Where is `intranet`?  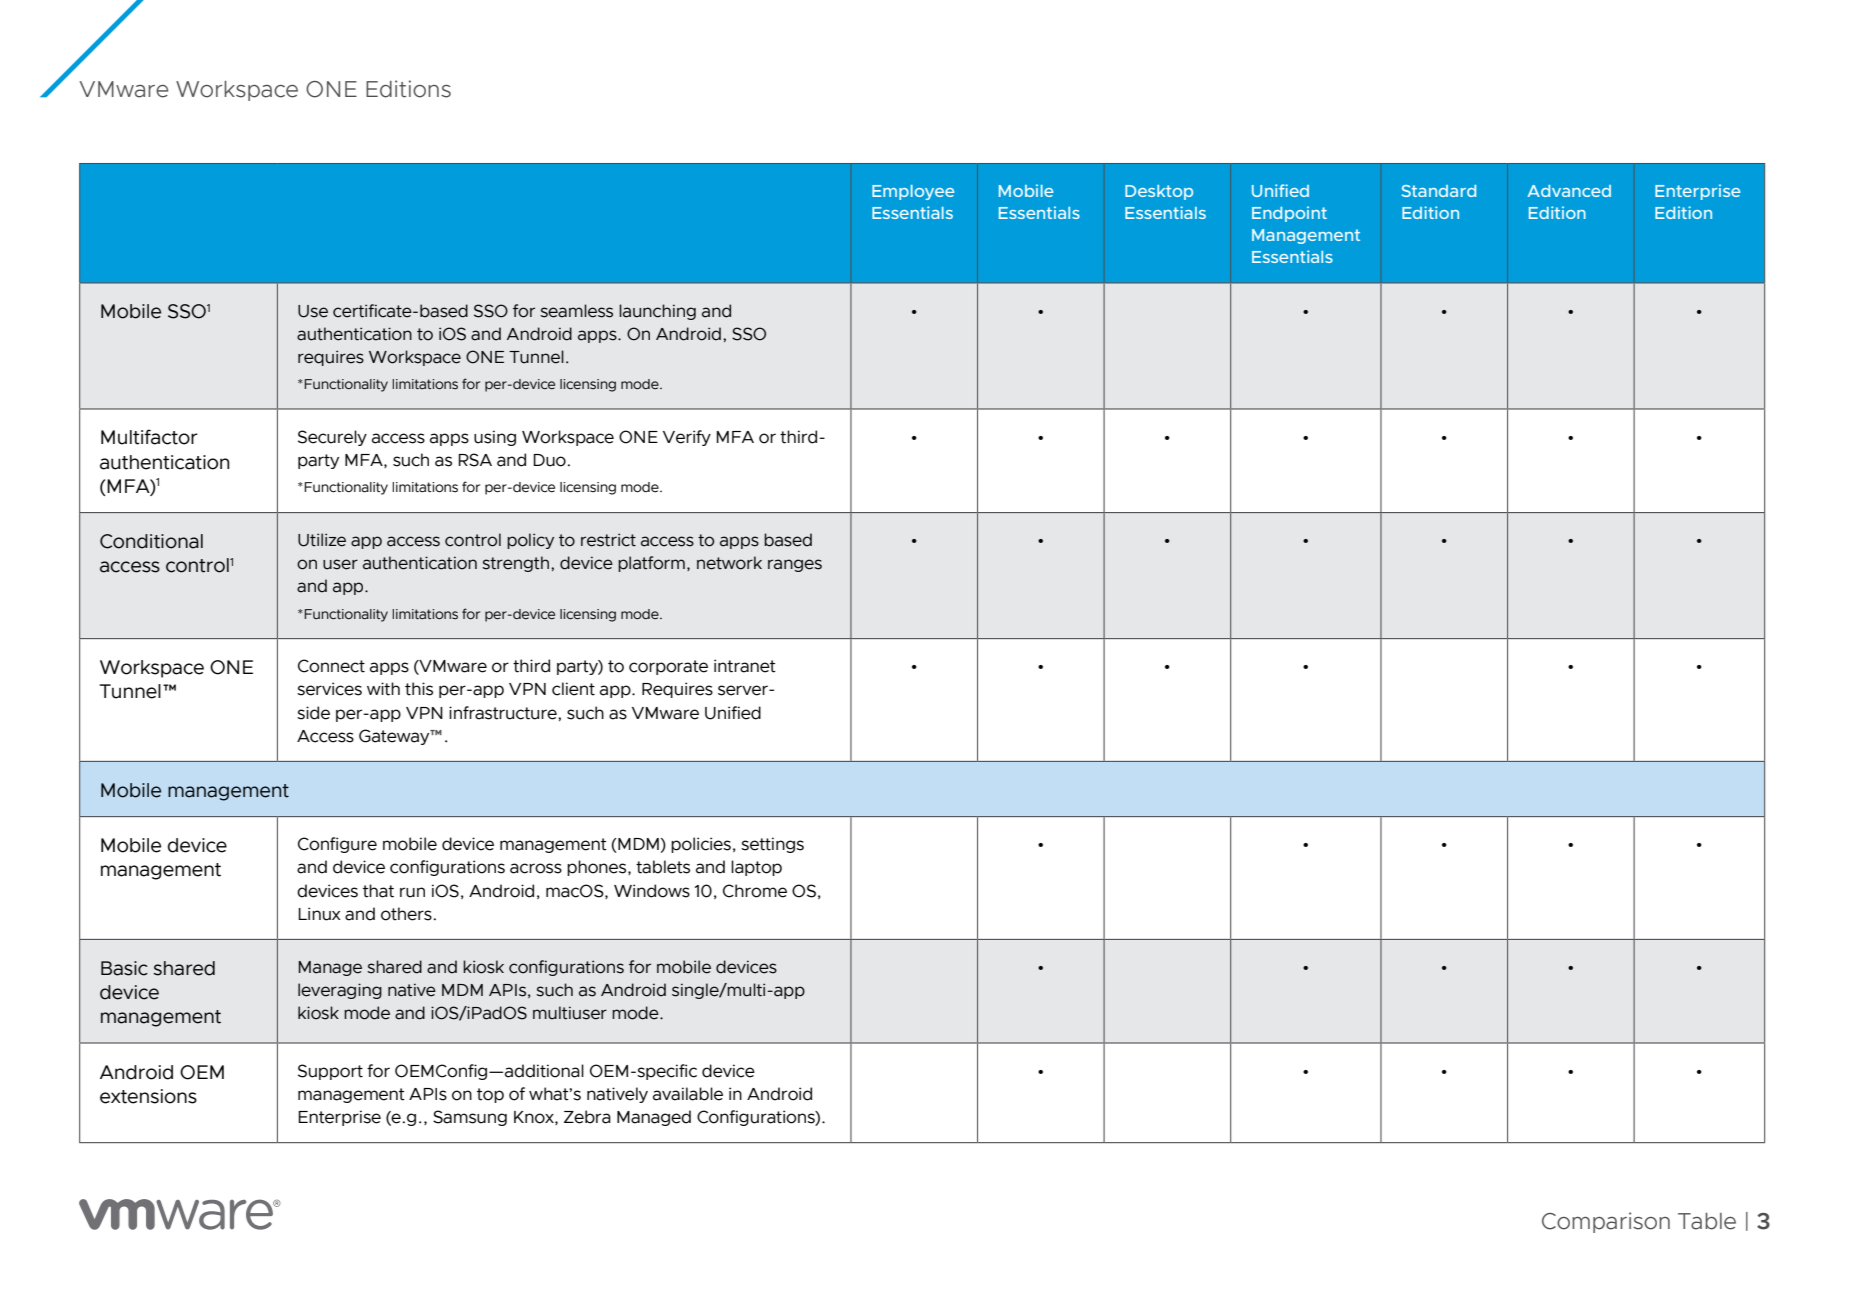
intranet is located at coordinates (745, 666).
